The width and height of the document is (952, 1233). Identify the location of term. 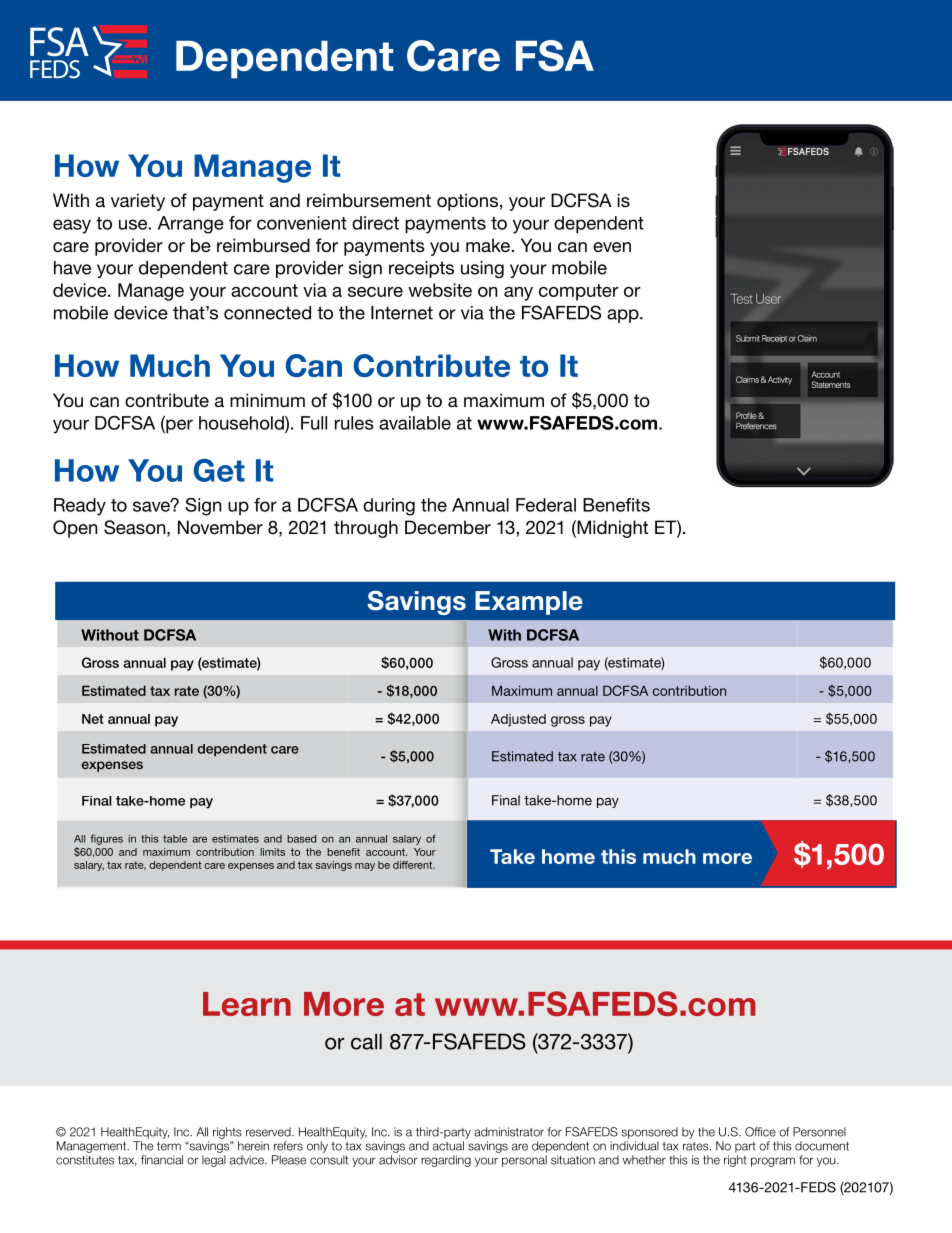
(169, 1146).
